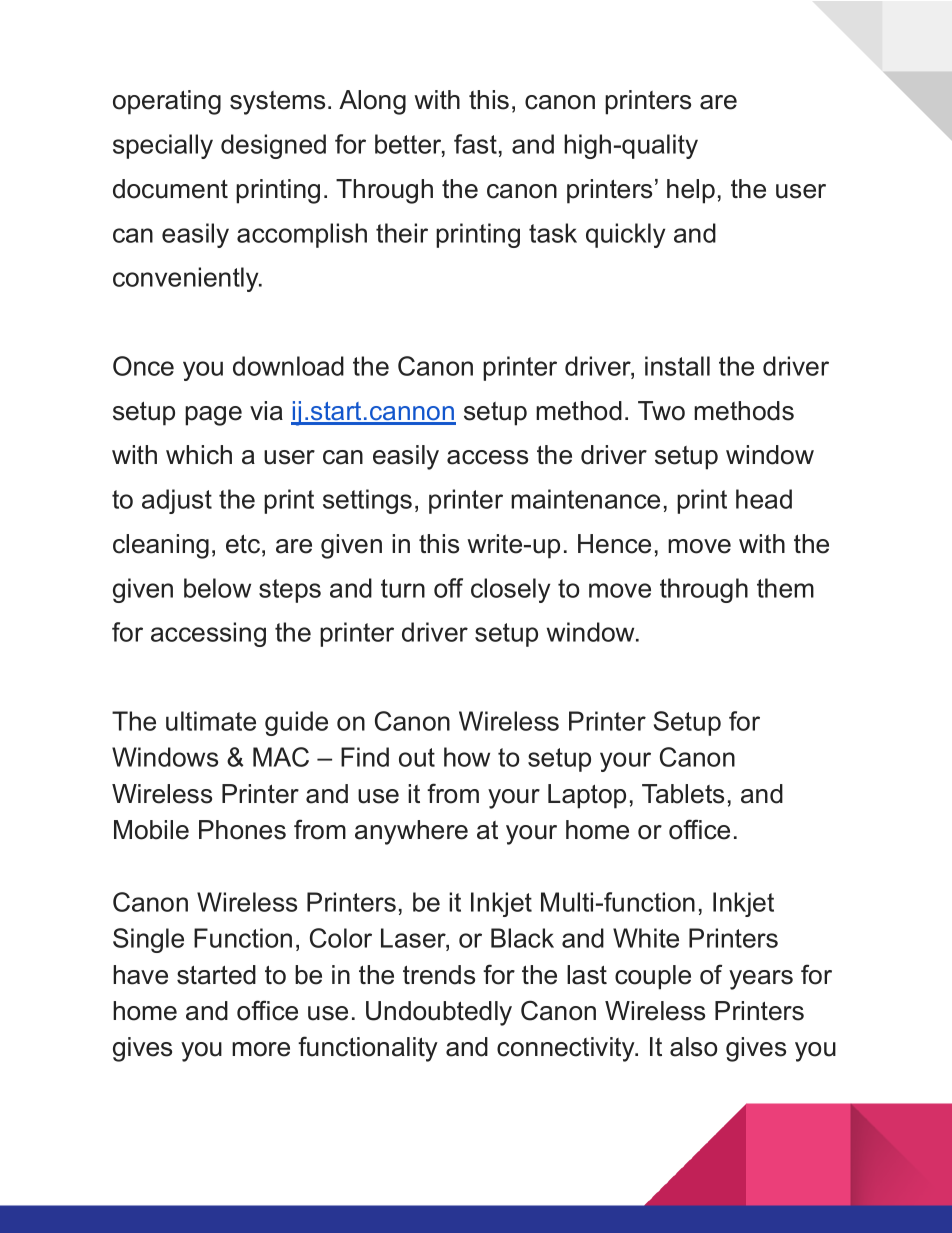 This screenshot has width=952, height=1233. What do you see at coordinates (367, 501) in the screenshot?
I see `settings` at bounding box center [367, 501].
